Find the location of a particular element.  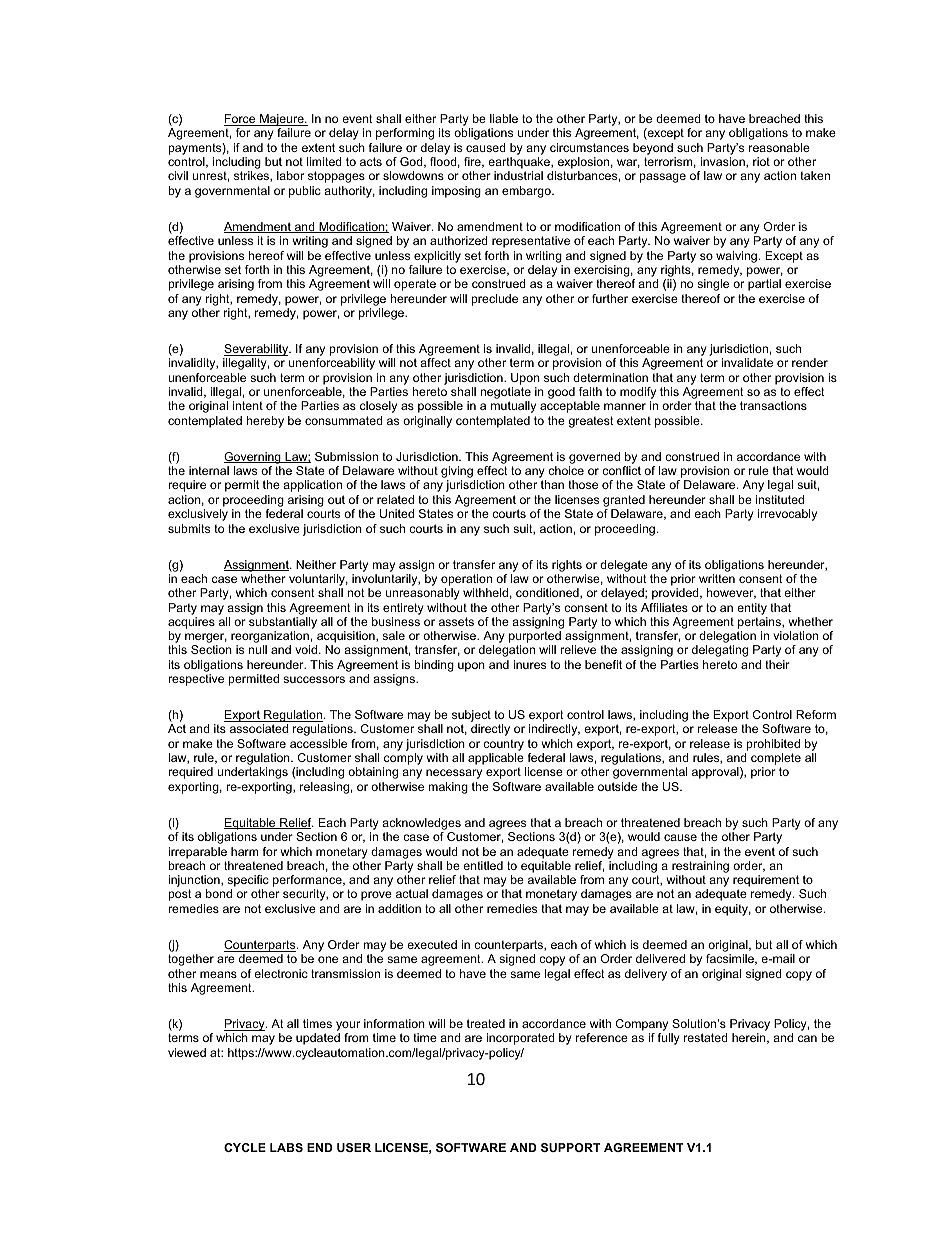

giving is located at coordinates (458, 473).
